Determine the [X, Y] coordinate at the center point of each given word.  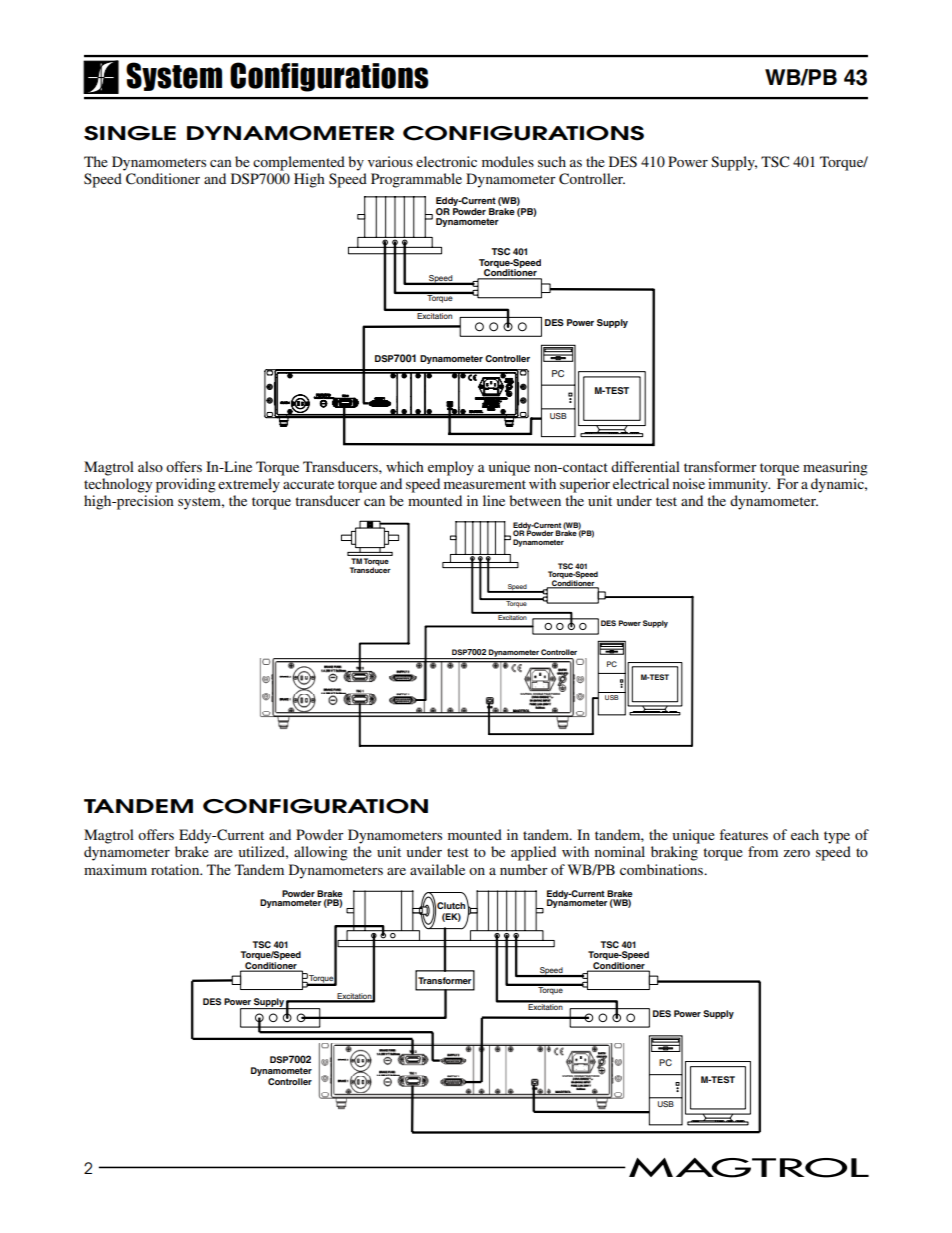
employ [451, 468]
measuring [835, 468]
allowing [321, 853]
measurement [485, 484]
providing [186, 485]
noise [689, 483]
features [743, 834]
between [535, 500]
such [552, 161]
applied [533, 853]
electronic [446, 161]
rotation [176, 869]
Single [130, 133]
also [150, 466]
